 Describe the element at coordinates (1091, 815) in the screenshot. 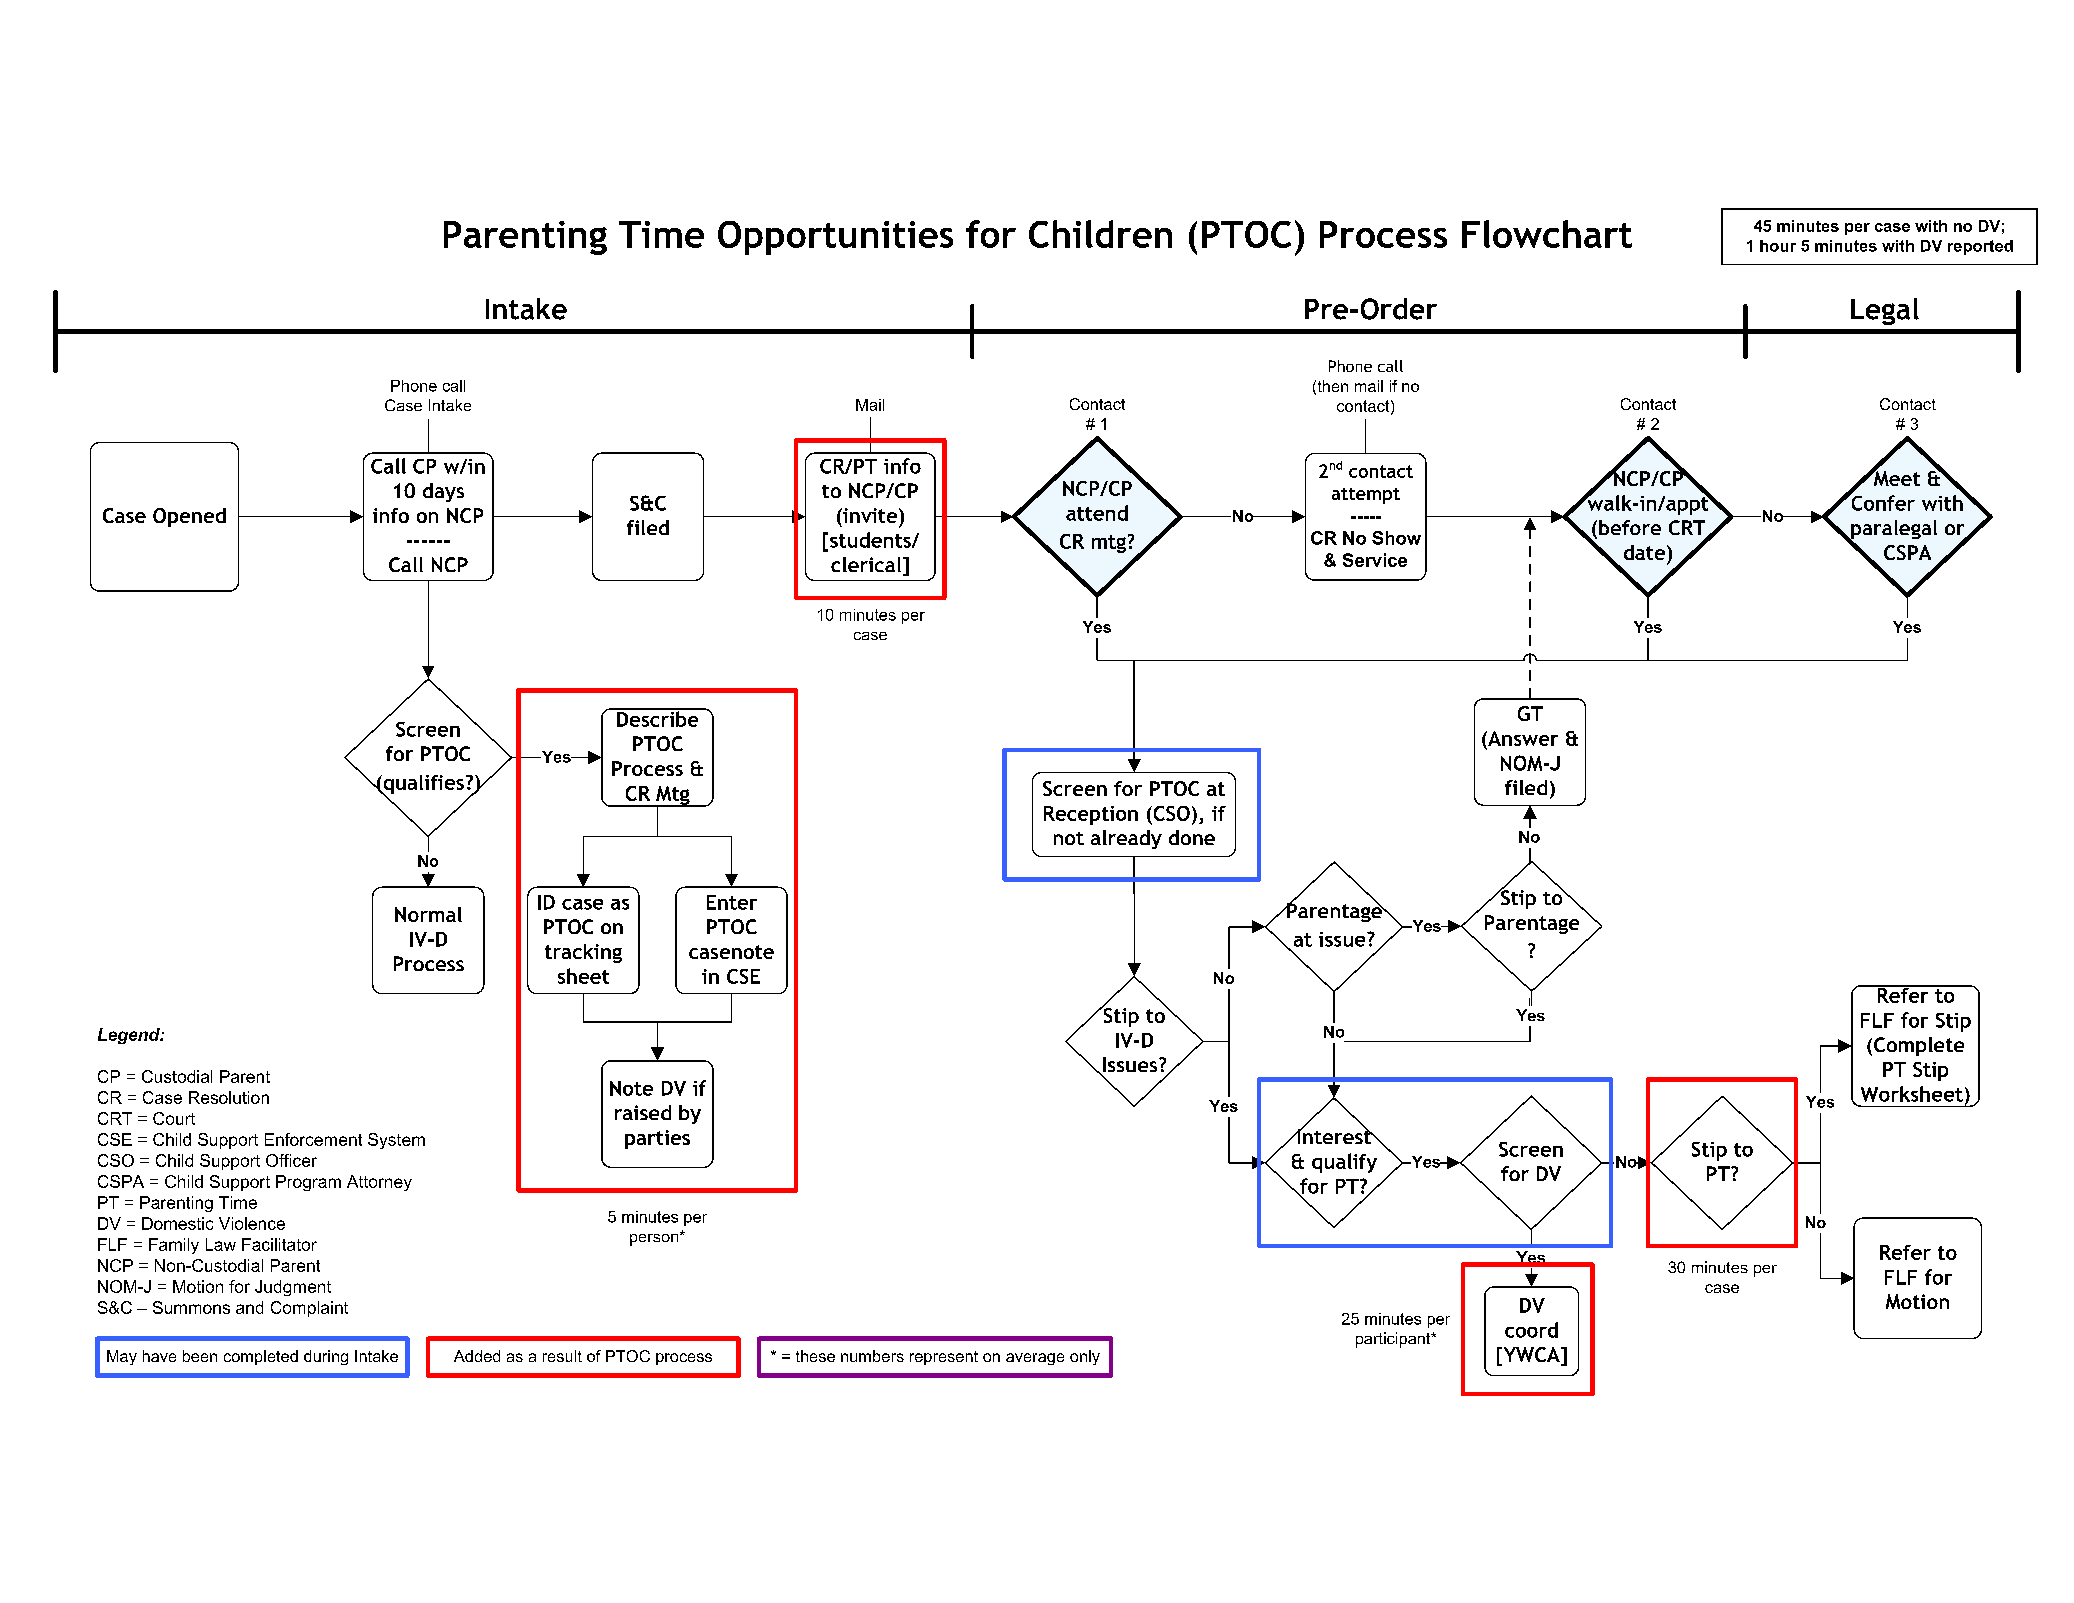

I see `Reception` at that location.
